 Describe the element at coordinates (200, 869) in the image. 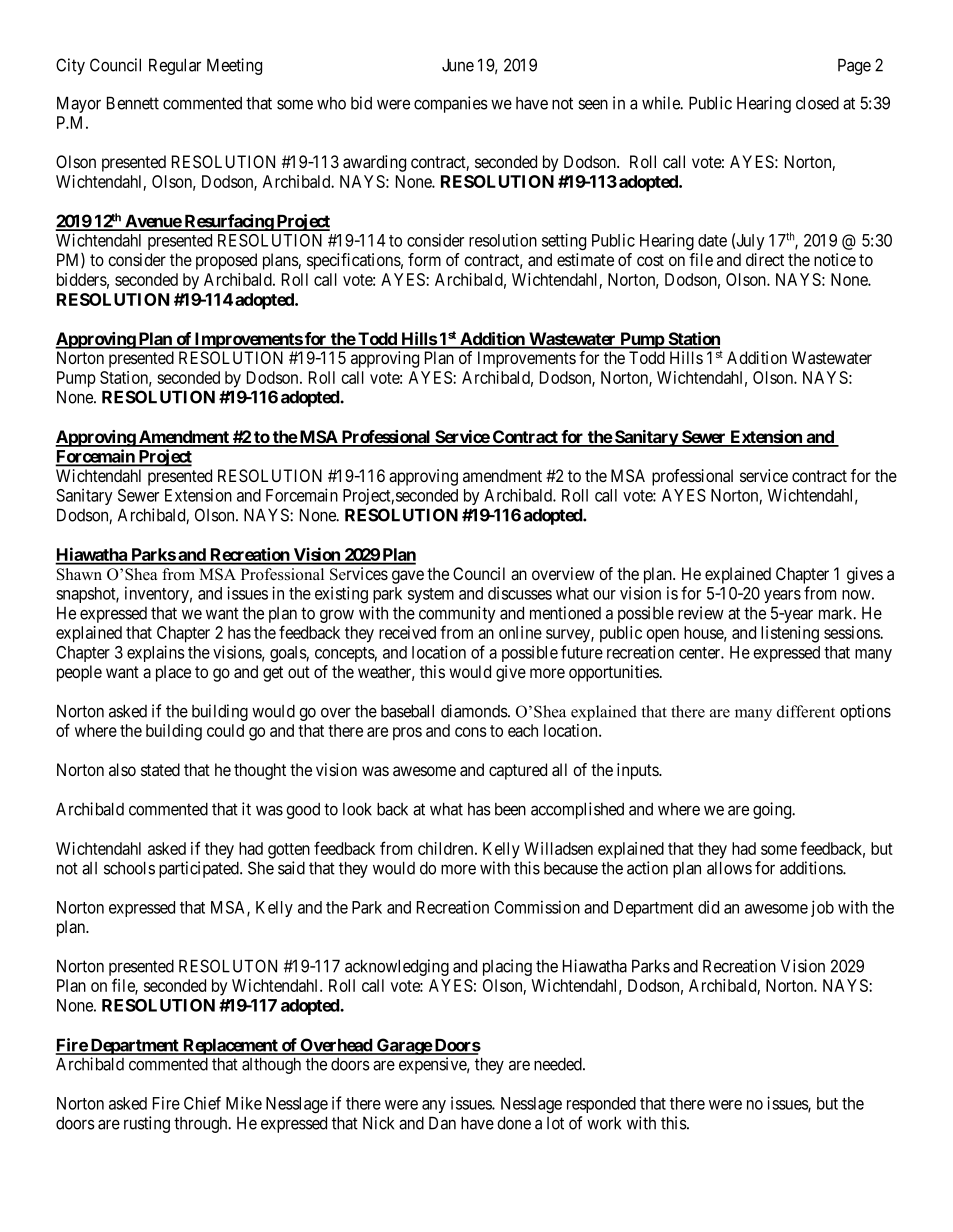

I see `participated` at that location.
